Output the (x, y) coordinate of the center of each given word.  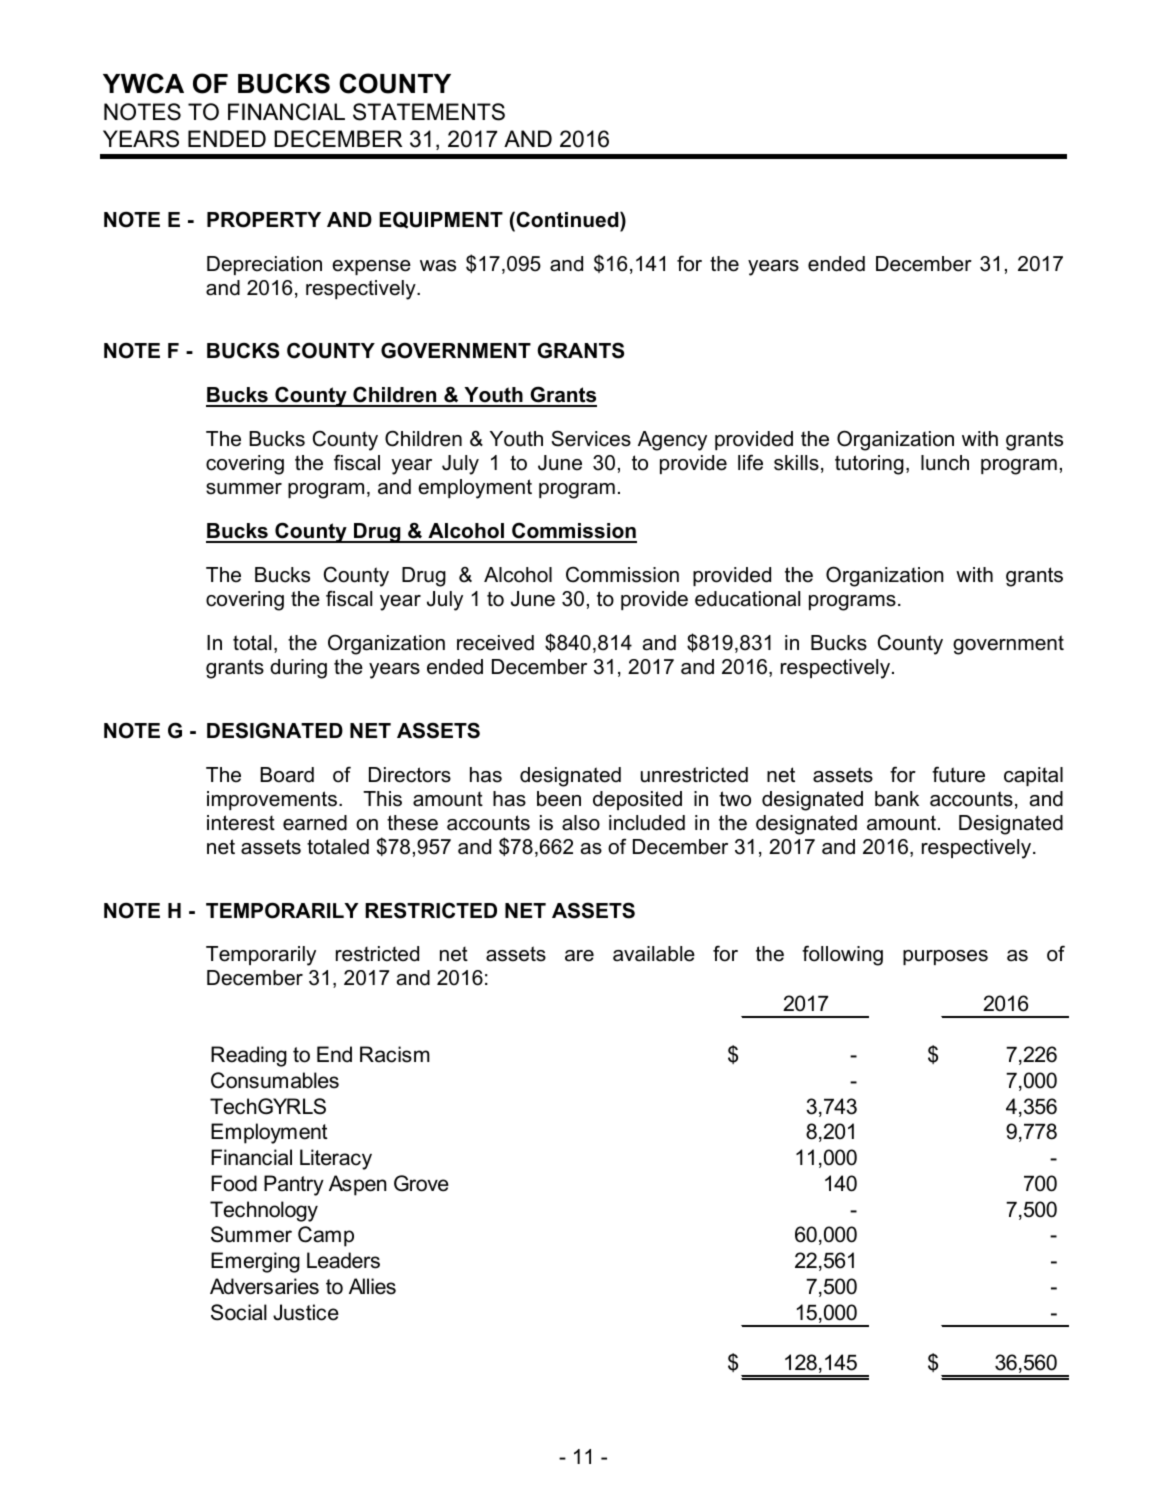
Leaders (343, 1260)
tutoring (869, 465)
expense (371, 267)
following (842, 955)
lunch (945, 463)
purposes (945, 957)
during (298, 669)
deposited (637, 800)
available (654, 954)
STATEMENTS (429, 112)
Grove (421, 1183)
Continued (567, 219)
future (958, 774)
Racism (395, 1054)
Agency (672, 441)
